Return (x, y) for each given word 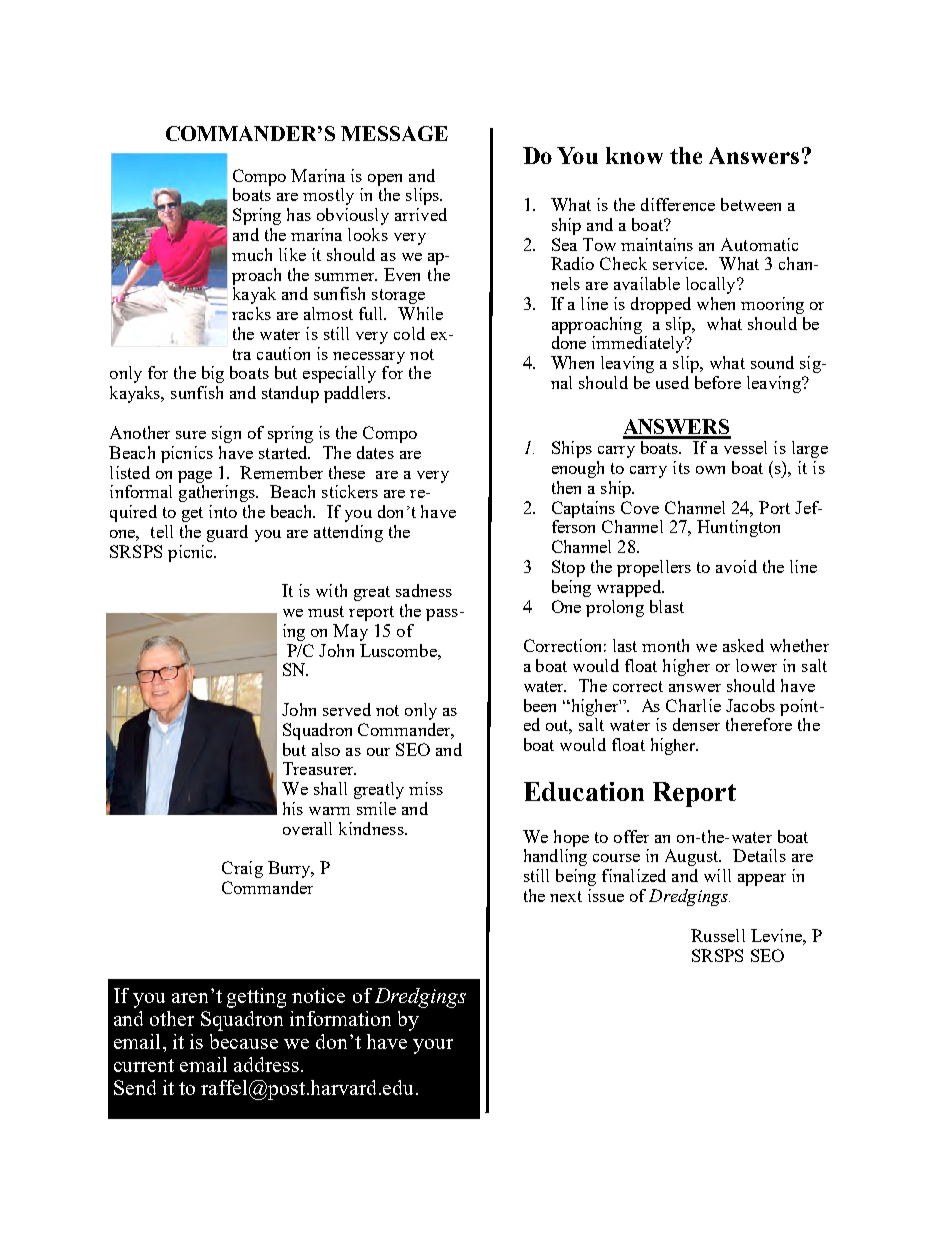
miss (426, 788)
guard (227, 533)
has (299, 214)
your (433, 1046)
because (244, 1041)
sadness (424, 590)
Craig (242, 869)
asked (743, 645)
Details (759, 855)
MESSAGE (394, 133)
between (751, 204)
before (718, 382)
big (213, 374)
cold (409, 333)
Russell (718, 935)
